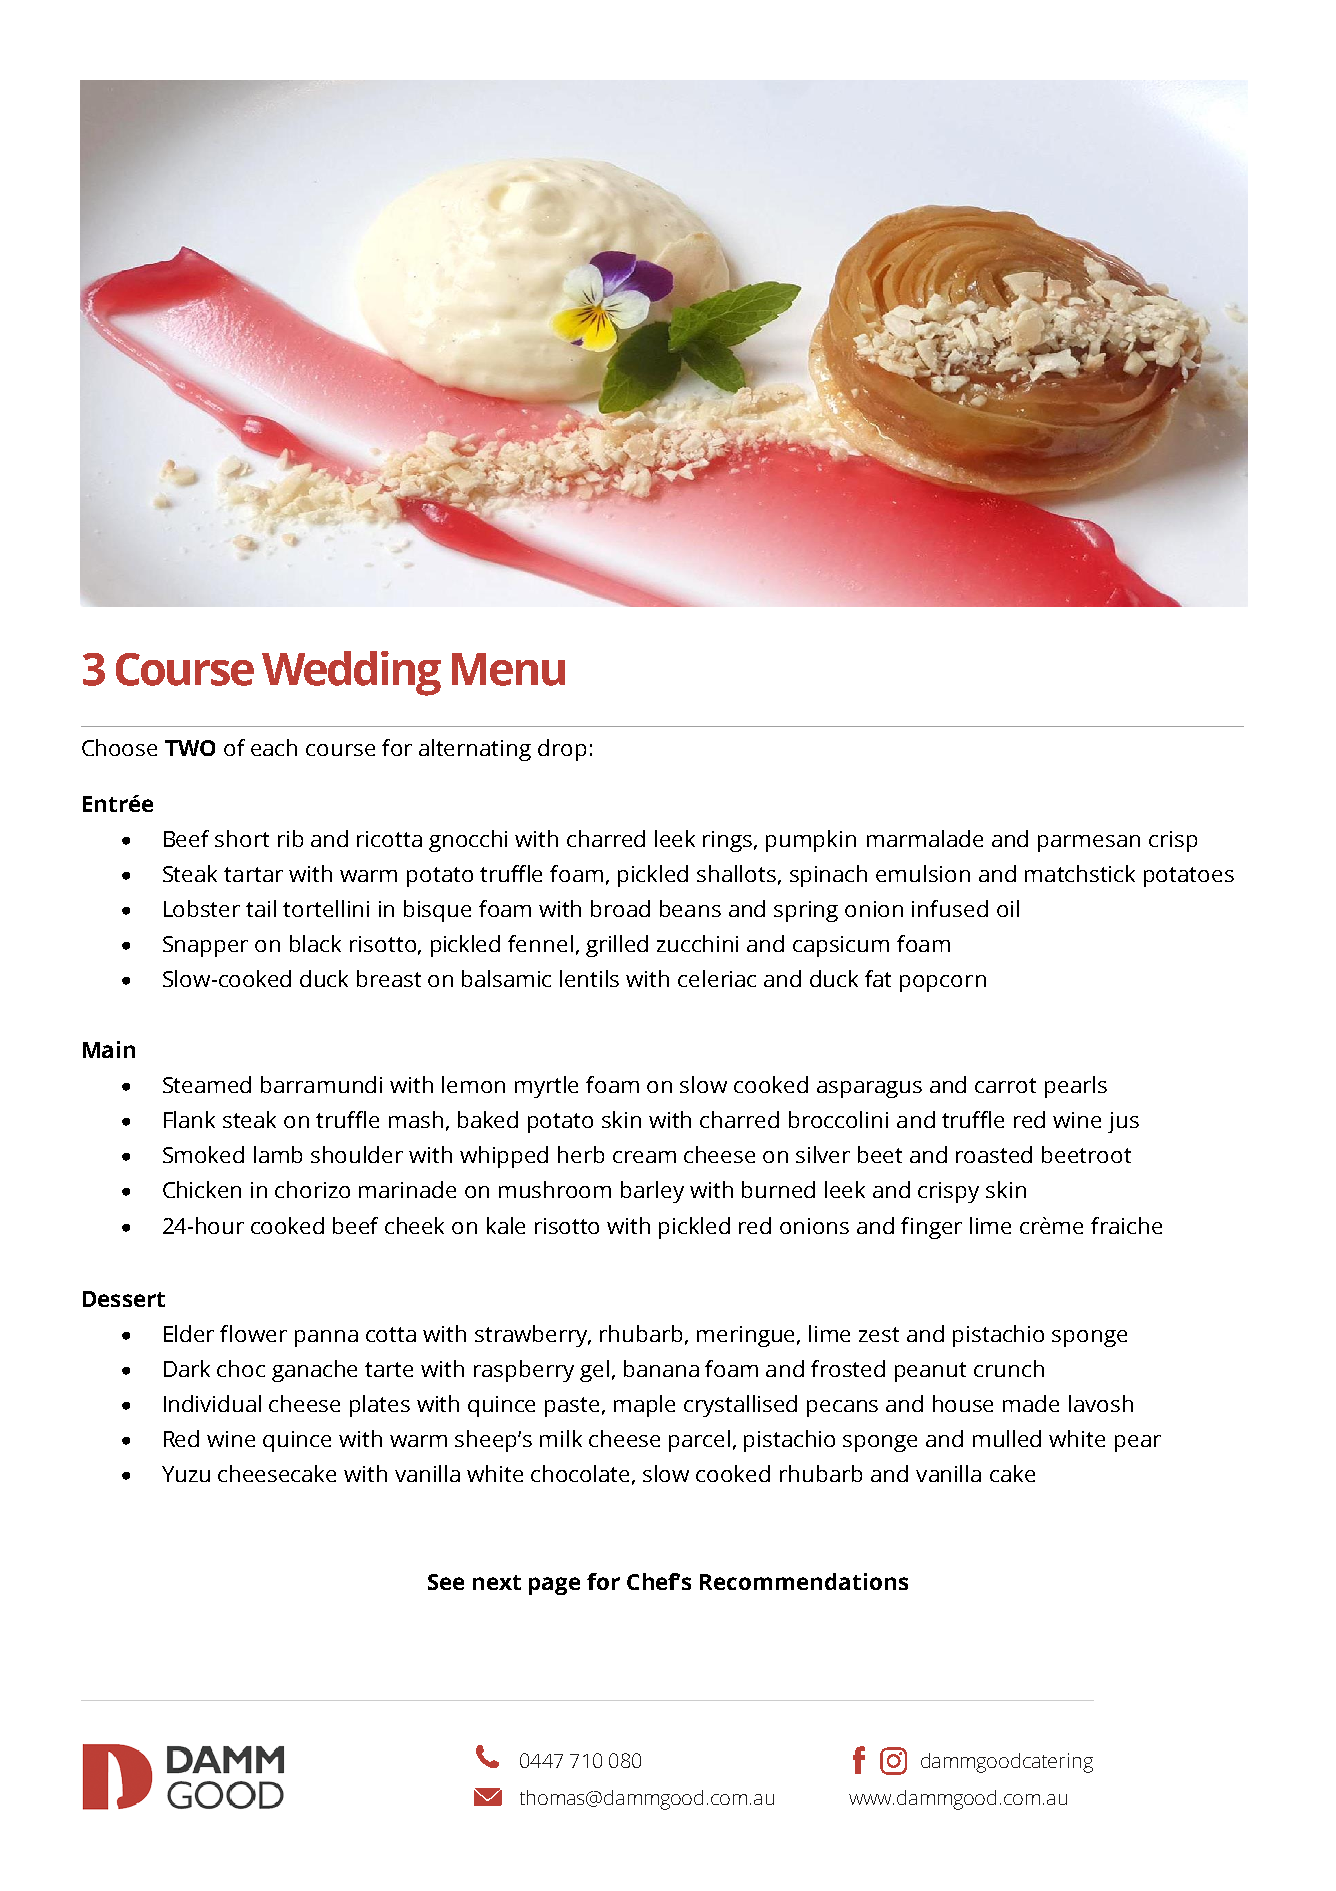  Describe the element at coordinates (562, 750) in the screenshot. I see `drop` at that location.
